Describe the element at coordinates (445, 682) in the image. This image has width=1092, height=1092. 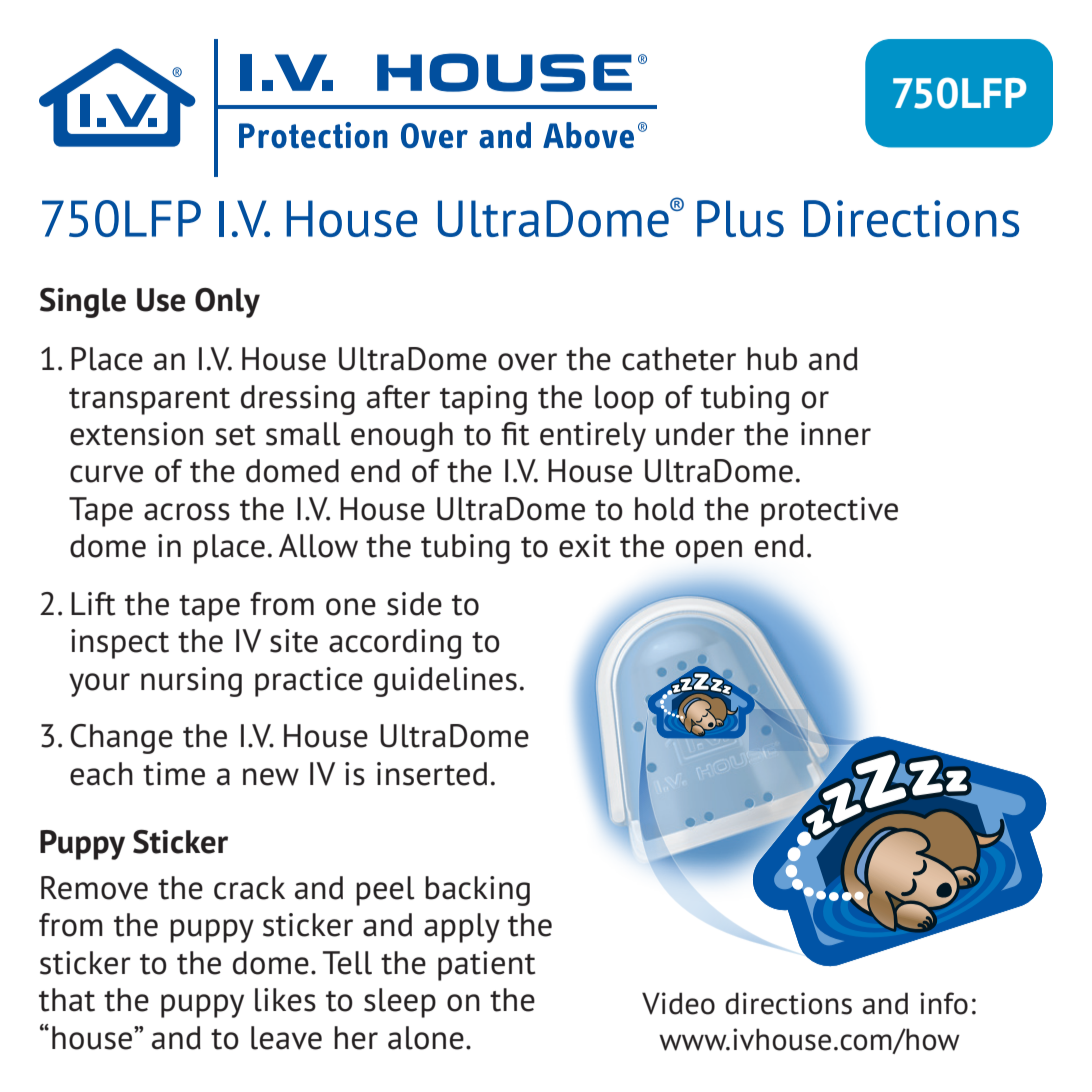
I see `guidelines` at that location.
